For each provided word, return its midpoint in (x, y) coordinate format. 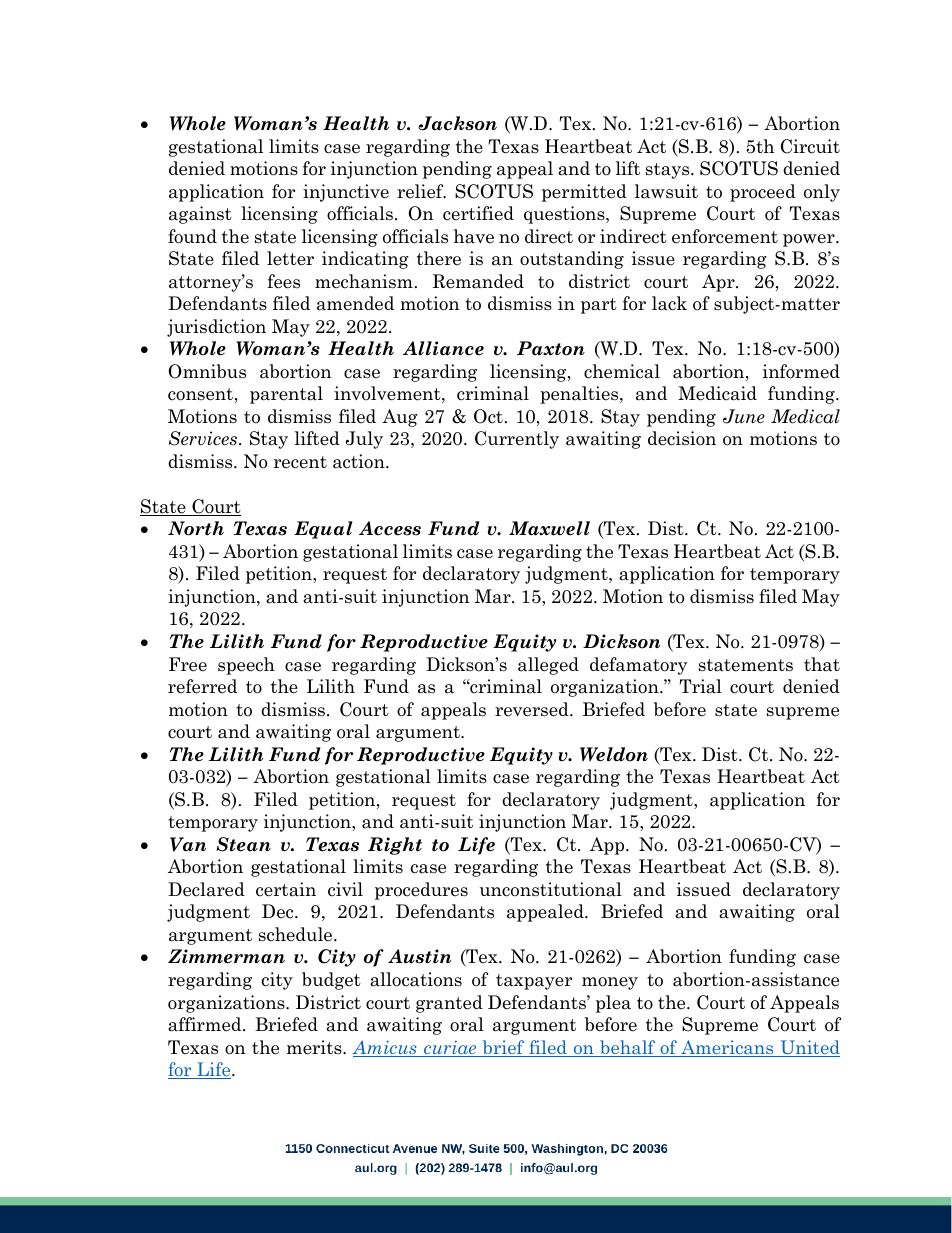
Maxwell (549, 528)
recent (300, 462)
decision (682, 438)
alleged (548, 666)
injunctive (346, 193)
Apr (719, 283)
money (610, 983)
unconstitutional (551, 889)
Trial (701, 686)
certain (286, 889)
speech (246, 666)
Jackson (457, 123)
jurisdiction (216, 328)
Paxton (551, 348)
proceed (763, 193)
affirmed (206, 1024)
